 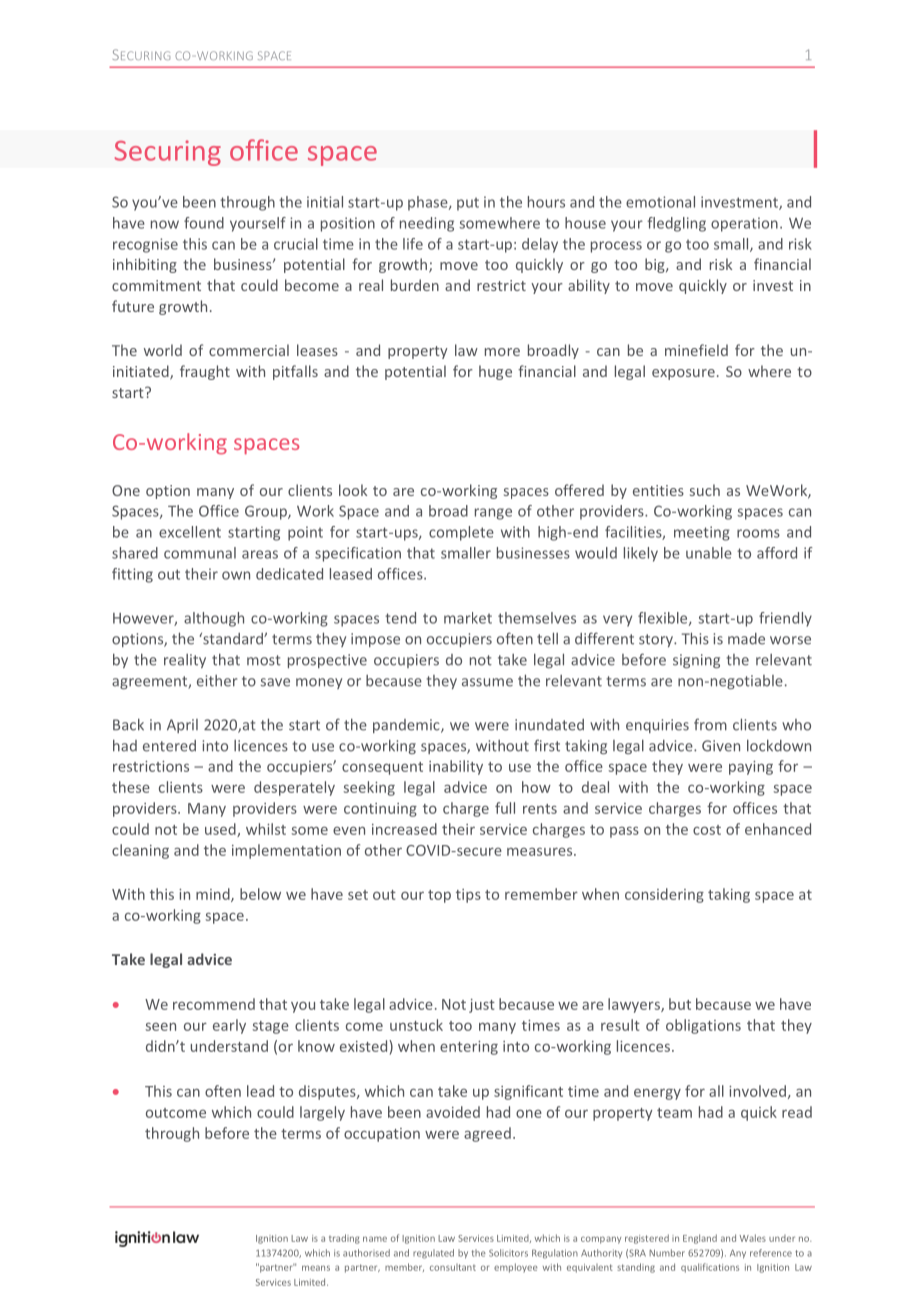 What do you see at coordinates (407, 726) in the screenshot?
I see `pandemic` at bounding box center [407, 726].
